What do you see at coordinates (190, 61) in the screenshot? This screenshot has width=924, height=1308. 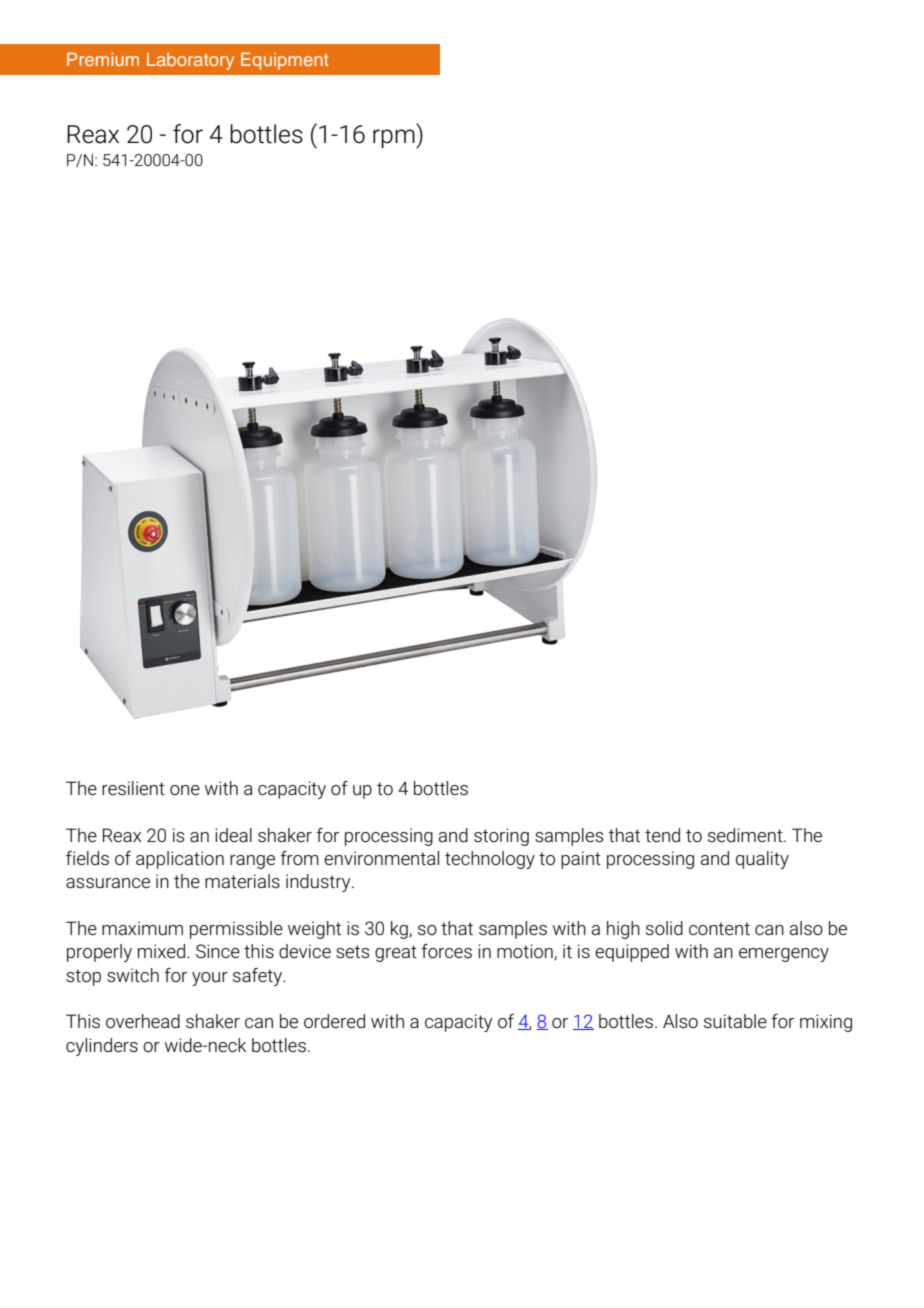 I see `Laboratory` at bounding box center [190, 61].
